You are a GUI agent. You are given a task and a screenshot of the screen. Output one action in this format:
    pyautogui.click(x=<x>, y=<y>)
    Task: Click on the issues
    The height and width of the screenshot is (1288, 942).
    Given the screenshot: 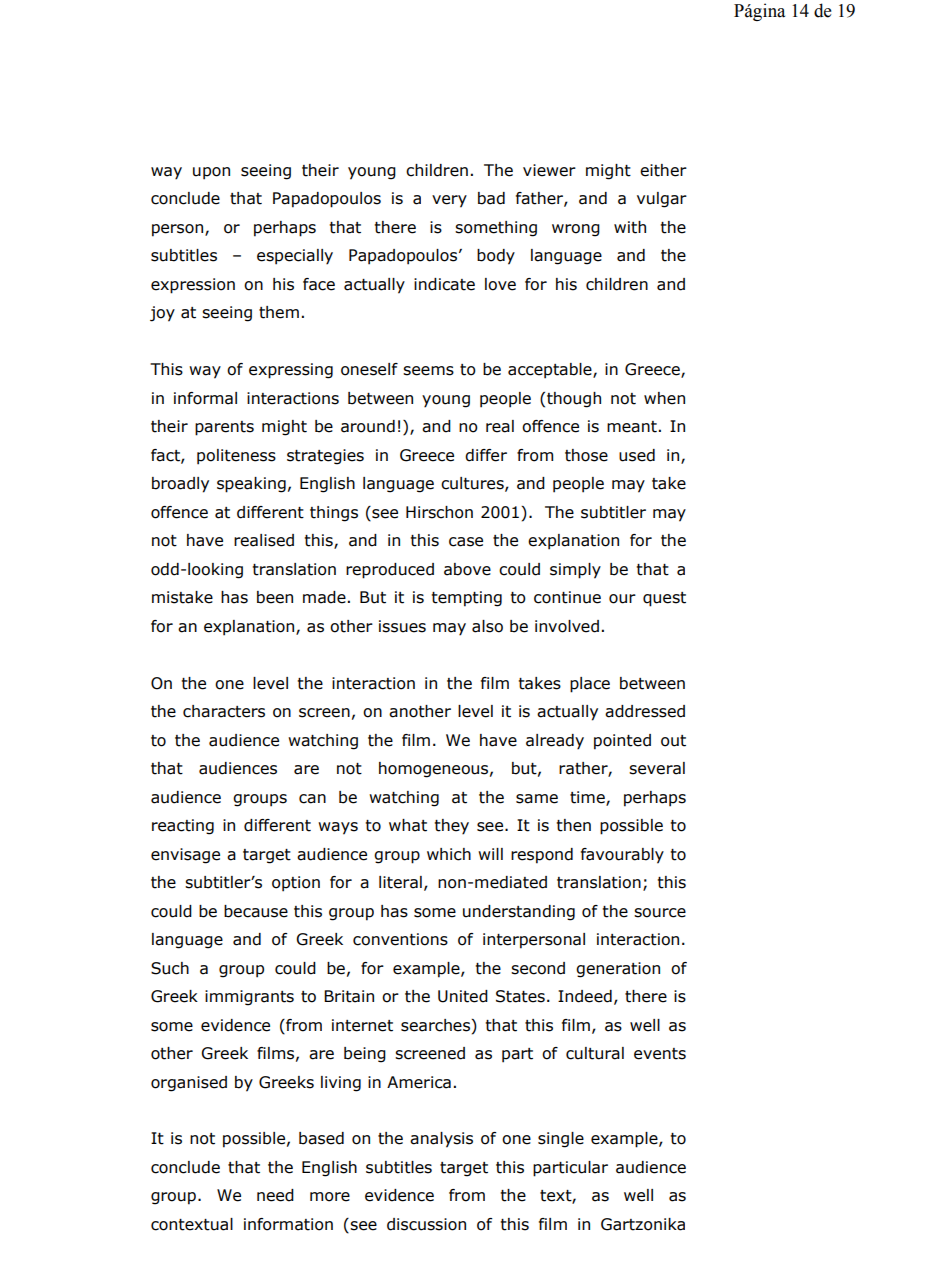 What is the action you would take?
    pyautogui.click(x=402, y=626)
